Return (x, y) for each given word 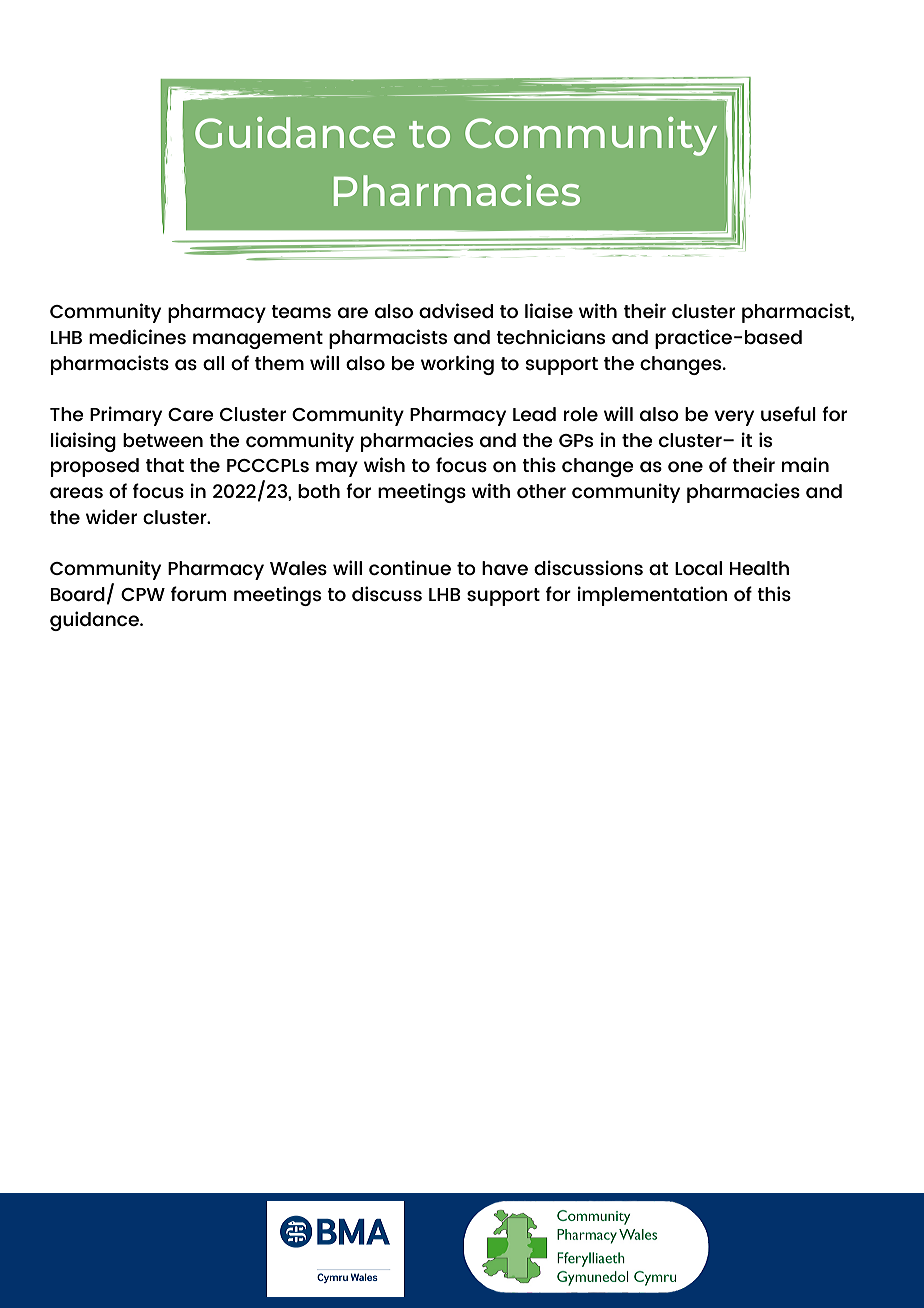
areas (76, 492)
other (541, 491)
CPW (143, 594)
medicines (137, 336)
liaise (549, 310)
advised (456, 310)
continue (410, 567)
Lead (534, 414)
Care (191, 414)
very (734, 418)
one (685, 466)
